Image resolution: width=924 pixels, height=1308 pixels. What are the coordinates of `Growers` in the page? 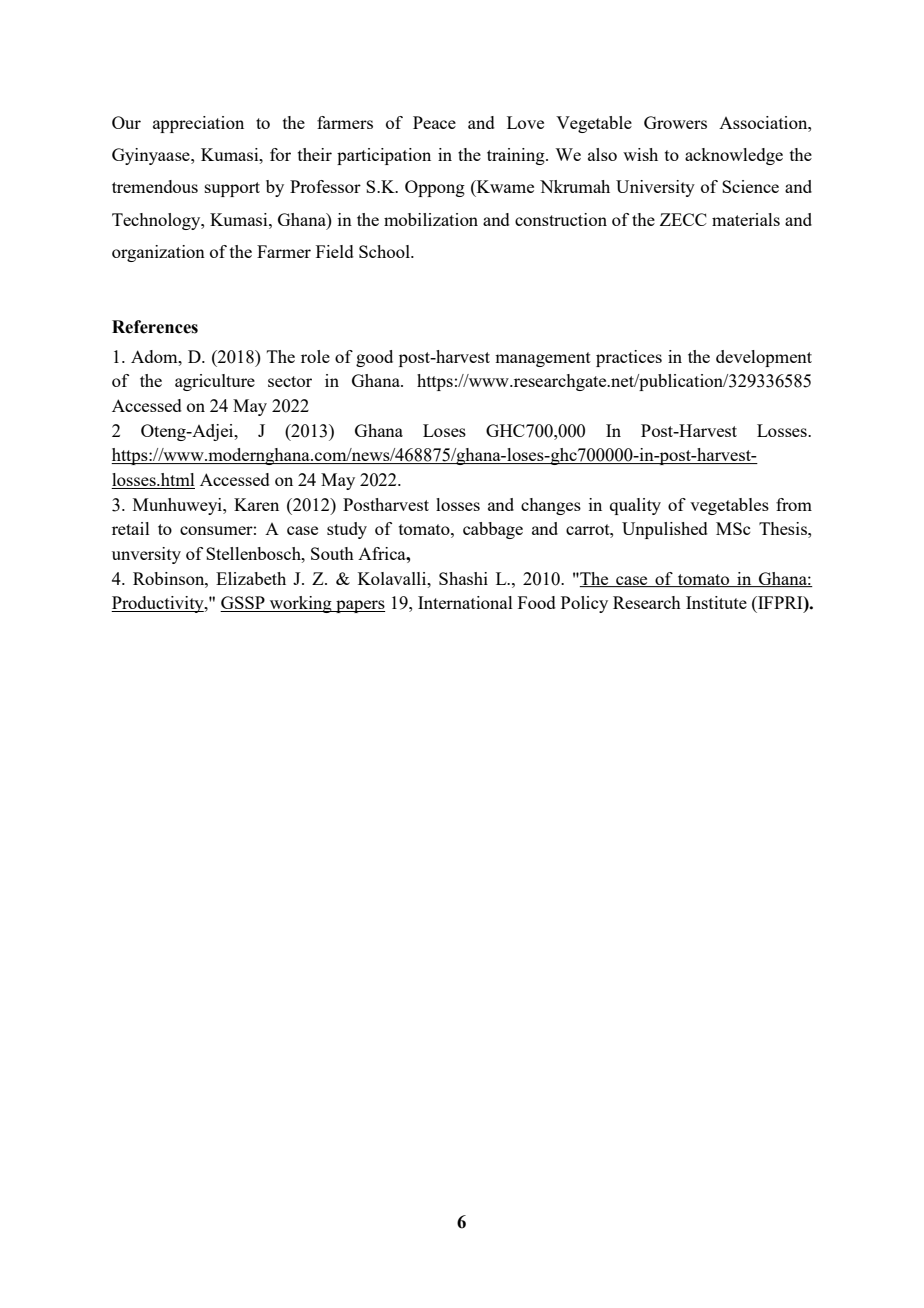 It's located at (675, 122).
